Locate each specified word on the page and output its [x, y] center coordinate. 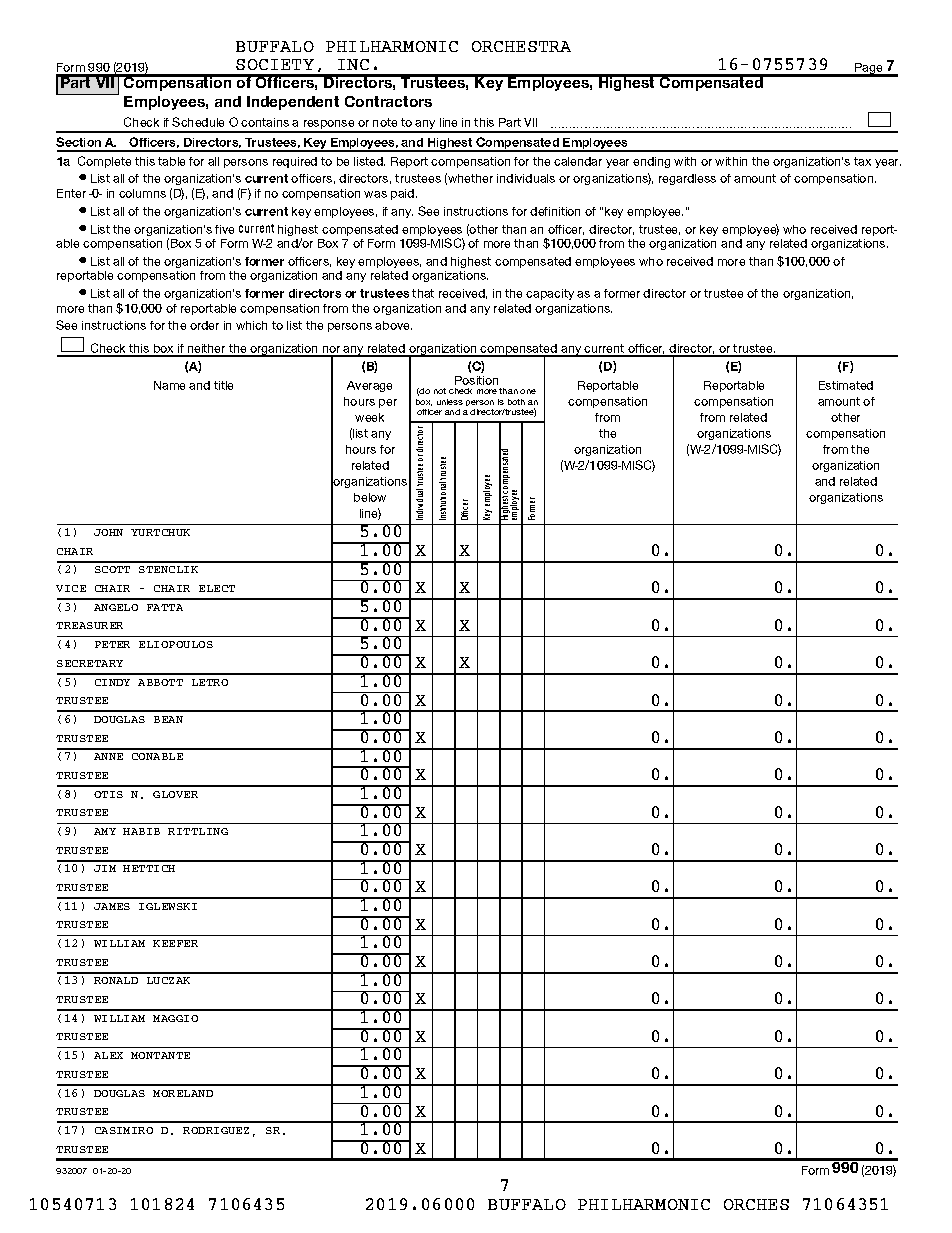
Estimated [846, 385]
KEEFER [175, 943]
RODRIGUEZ [216, 1130]
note [385, 122]
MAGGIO [175, 1018]
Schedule [198, 122]
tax [862, 161]
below [370, 497]
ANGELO [116, 607]
